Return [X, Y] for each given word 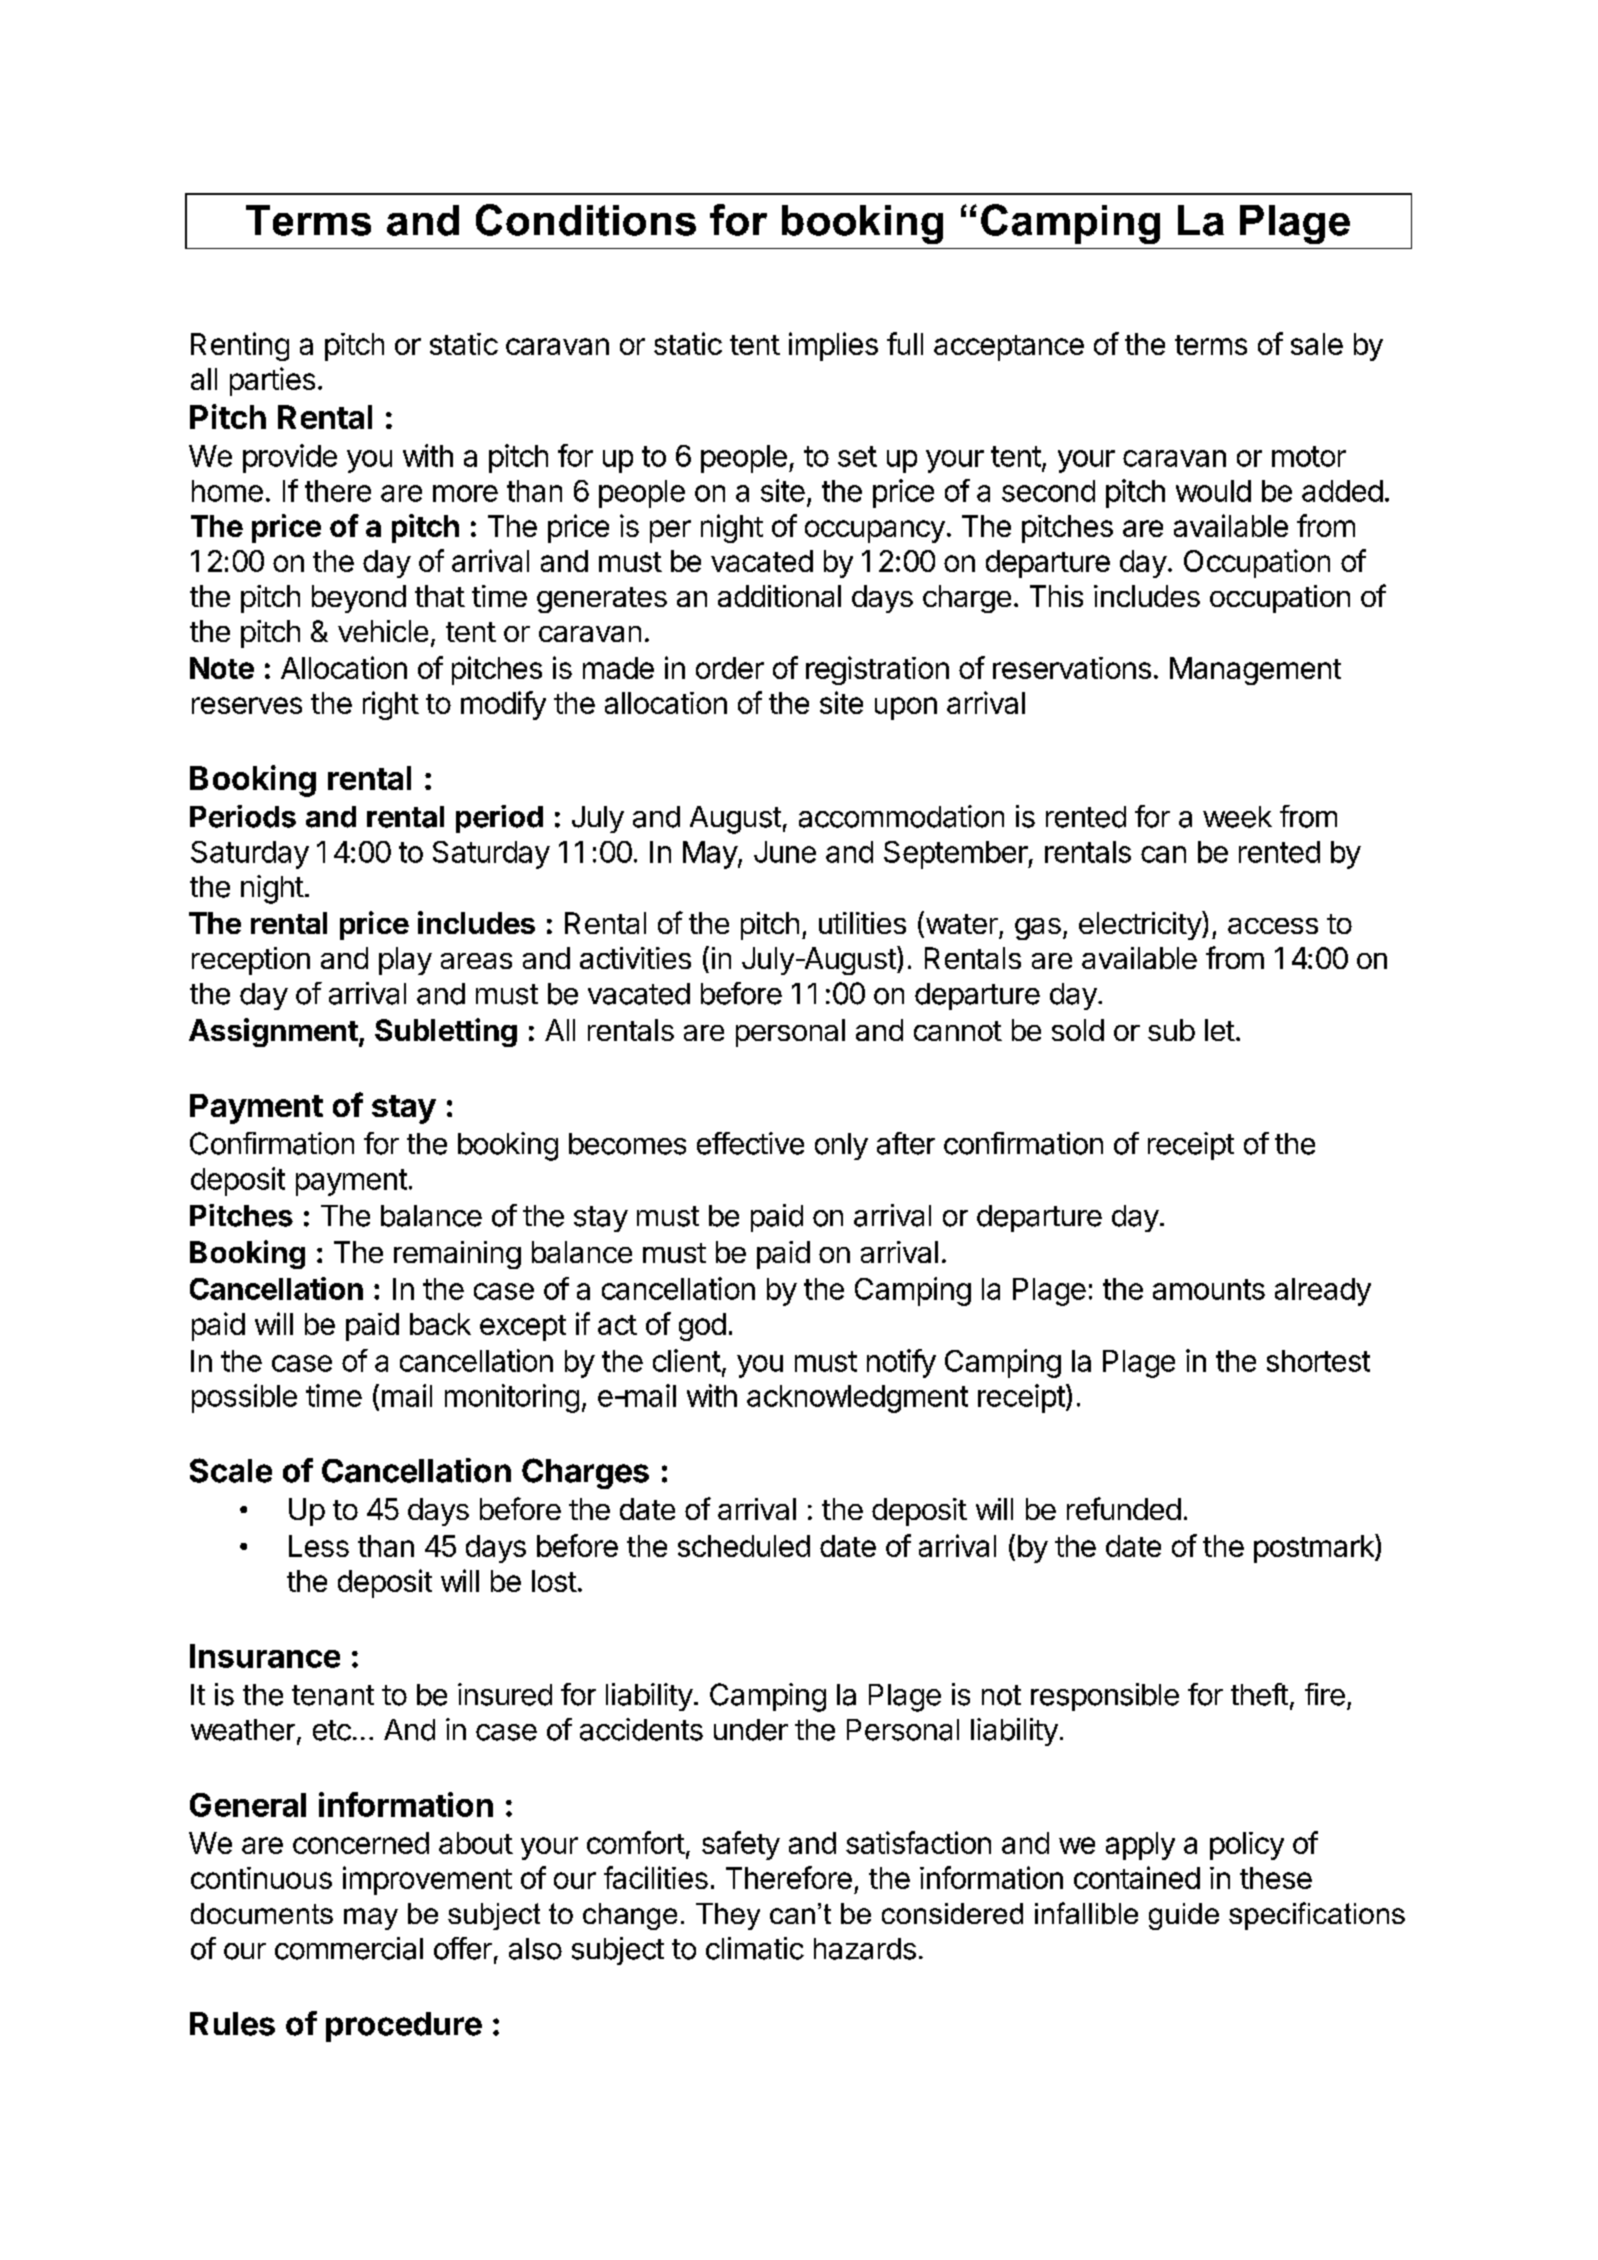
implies [833, 346]
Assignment [273, 1032]
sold [1078, 1030]
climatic [755, 1948]
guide [1184, 1916]
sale [1317, 344]
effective [750, 1143]
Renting [240, 346]
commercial [349, 1948]
